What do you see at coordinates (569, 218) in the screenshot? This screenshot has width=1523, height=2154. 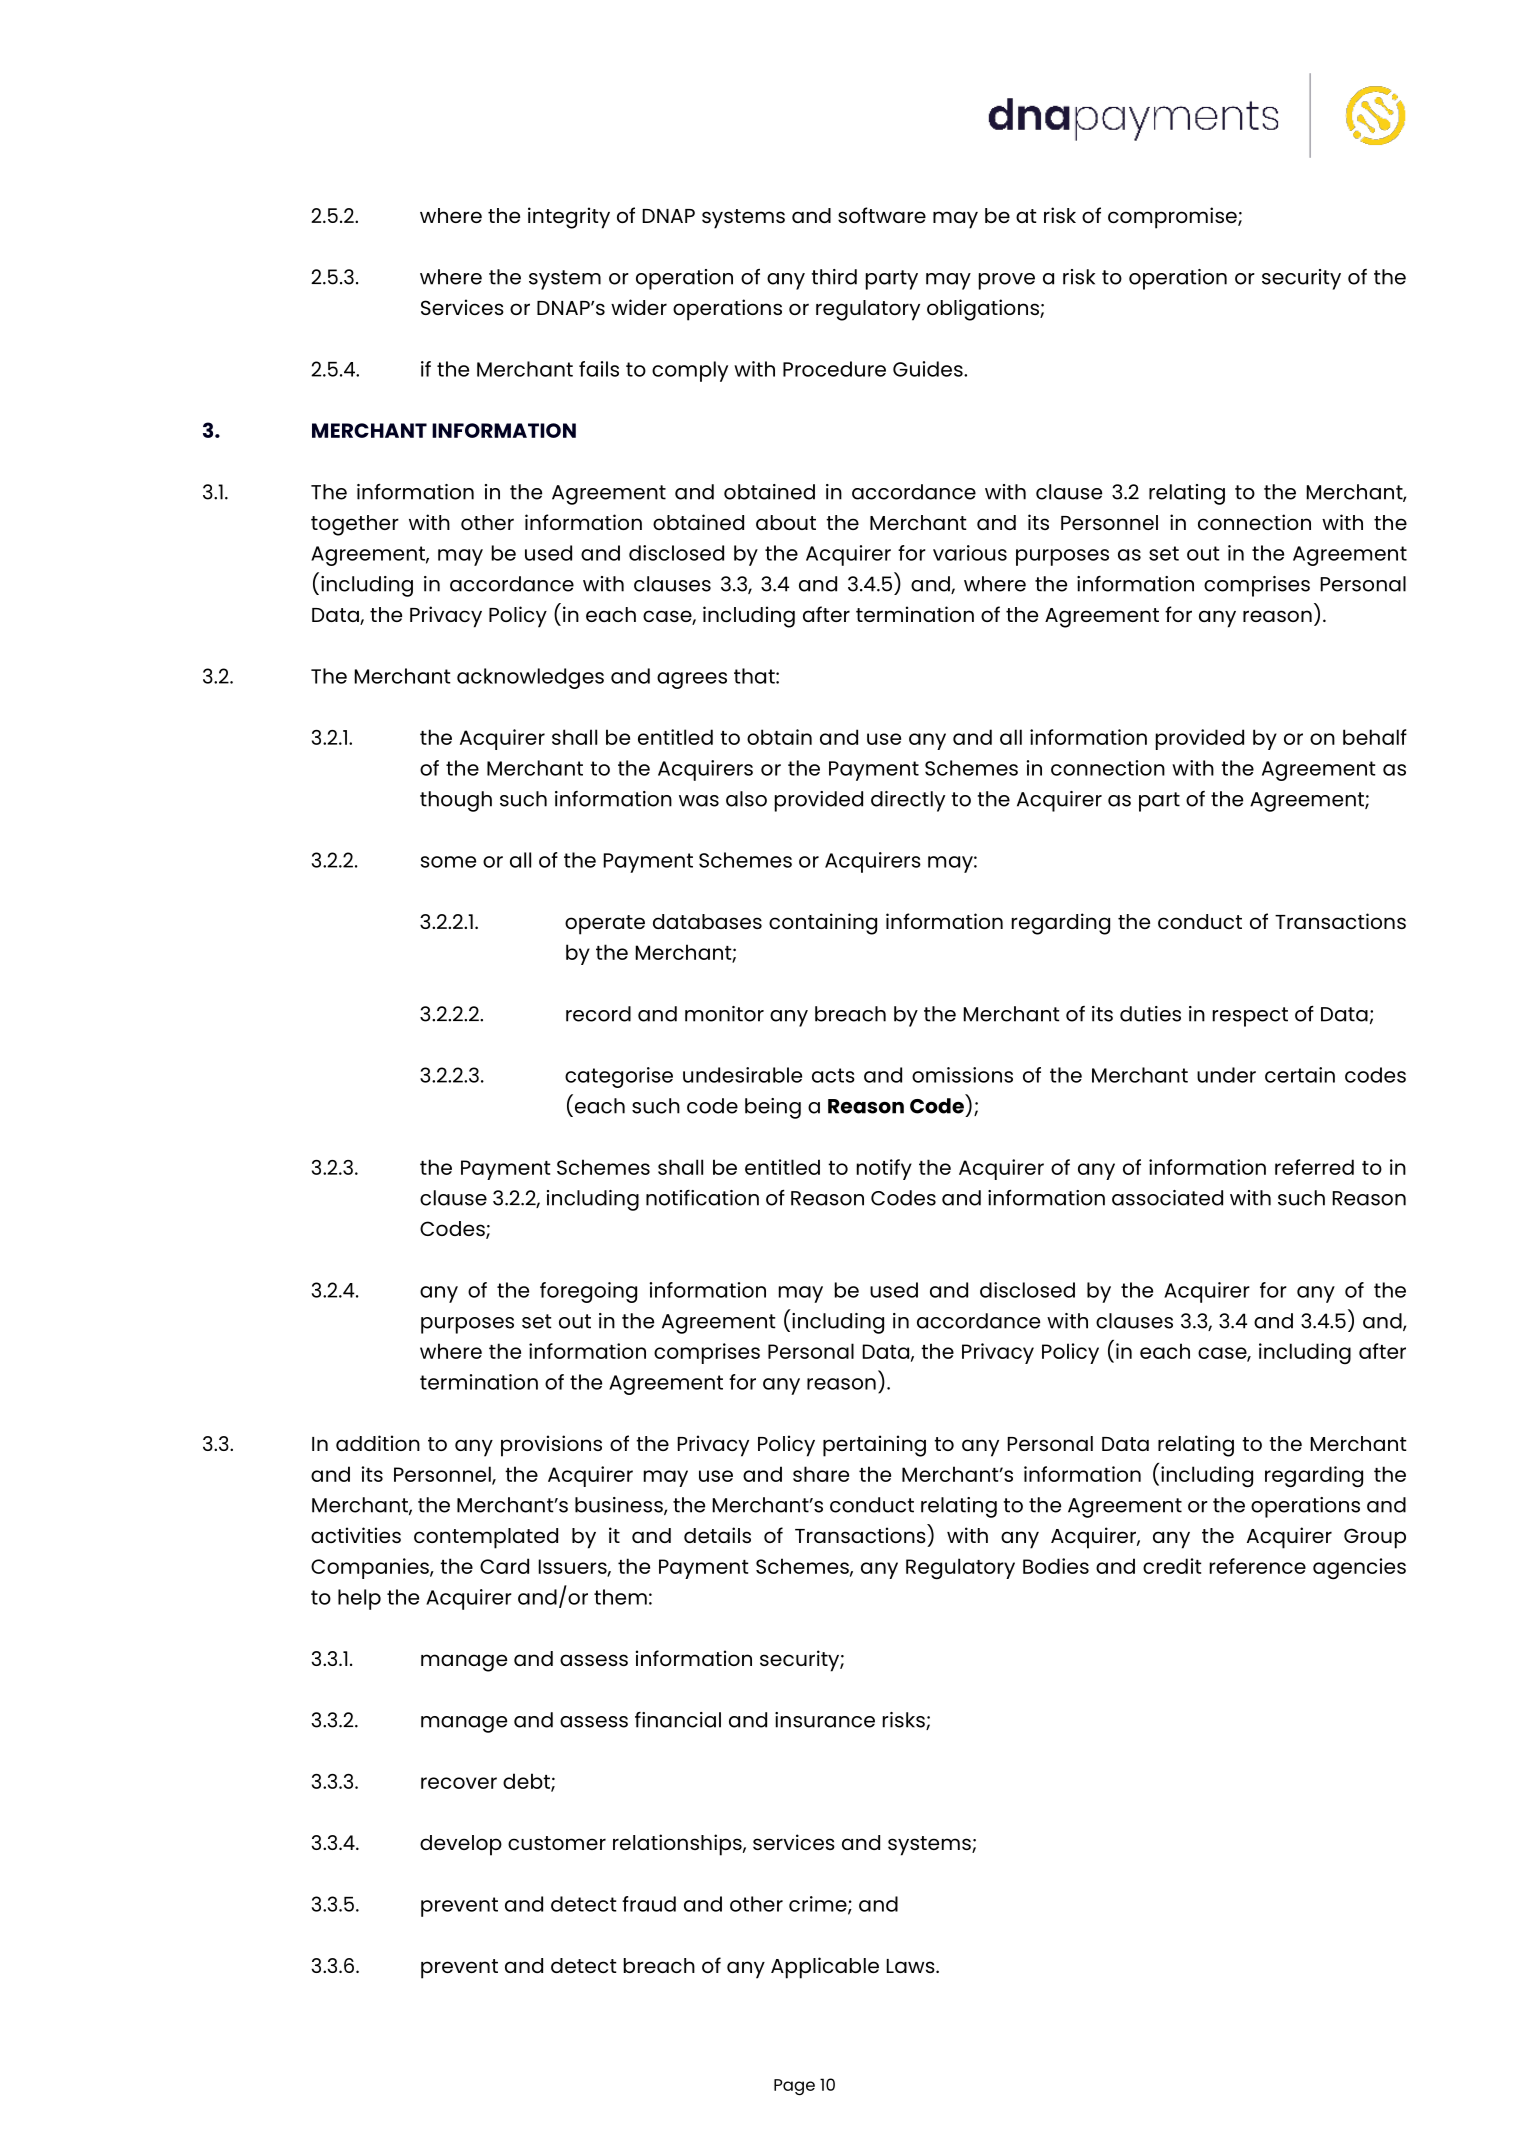 I see `integrity` at bounding box center [569, 218].
